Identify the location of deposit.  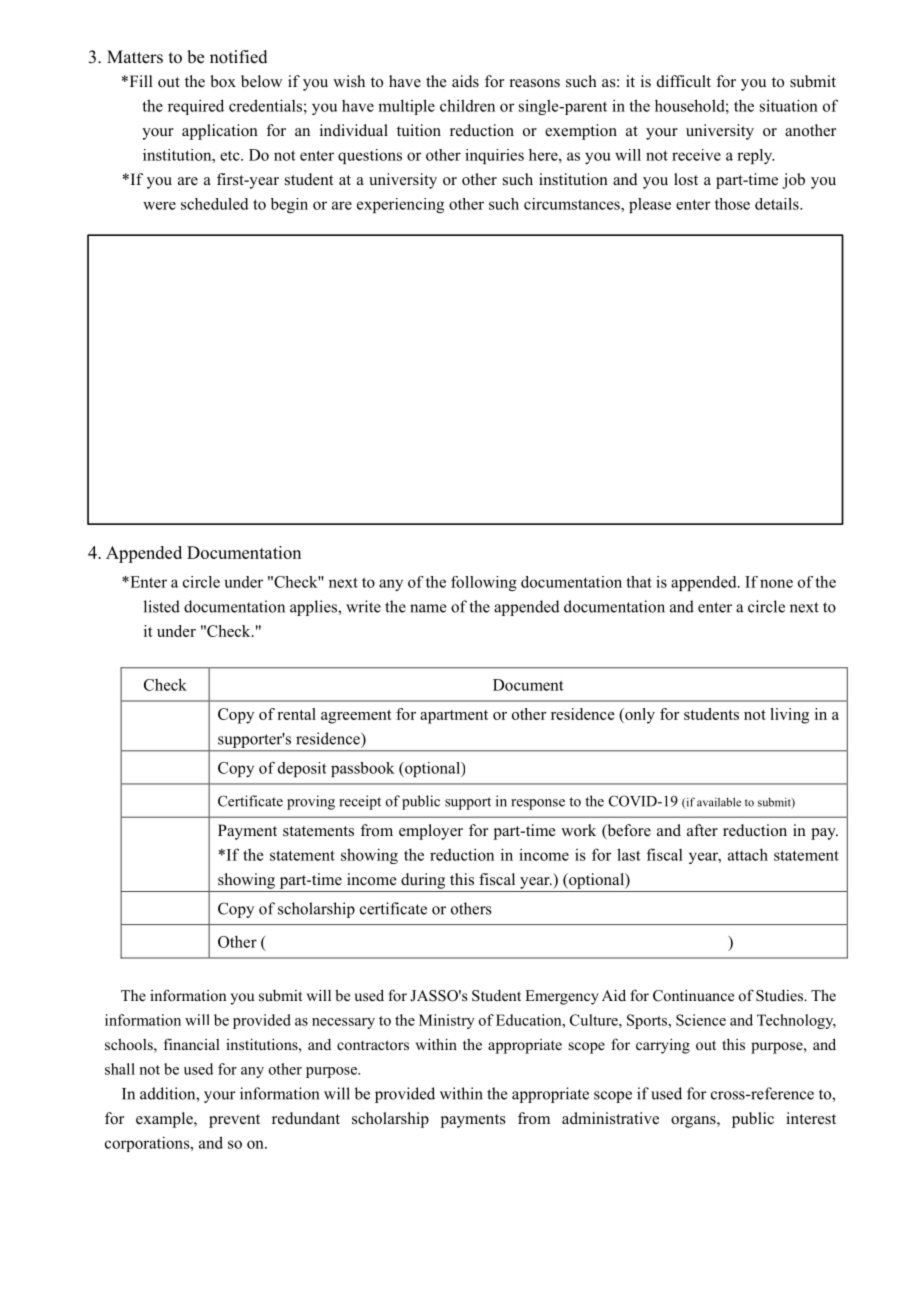
(302, 769).
